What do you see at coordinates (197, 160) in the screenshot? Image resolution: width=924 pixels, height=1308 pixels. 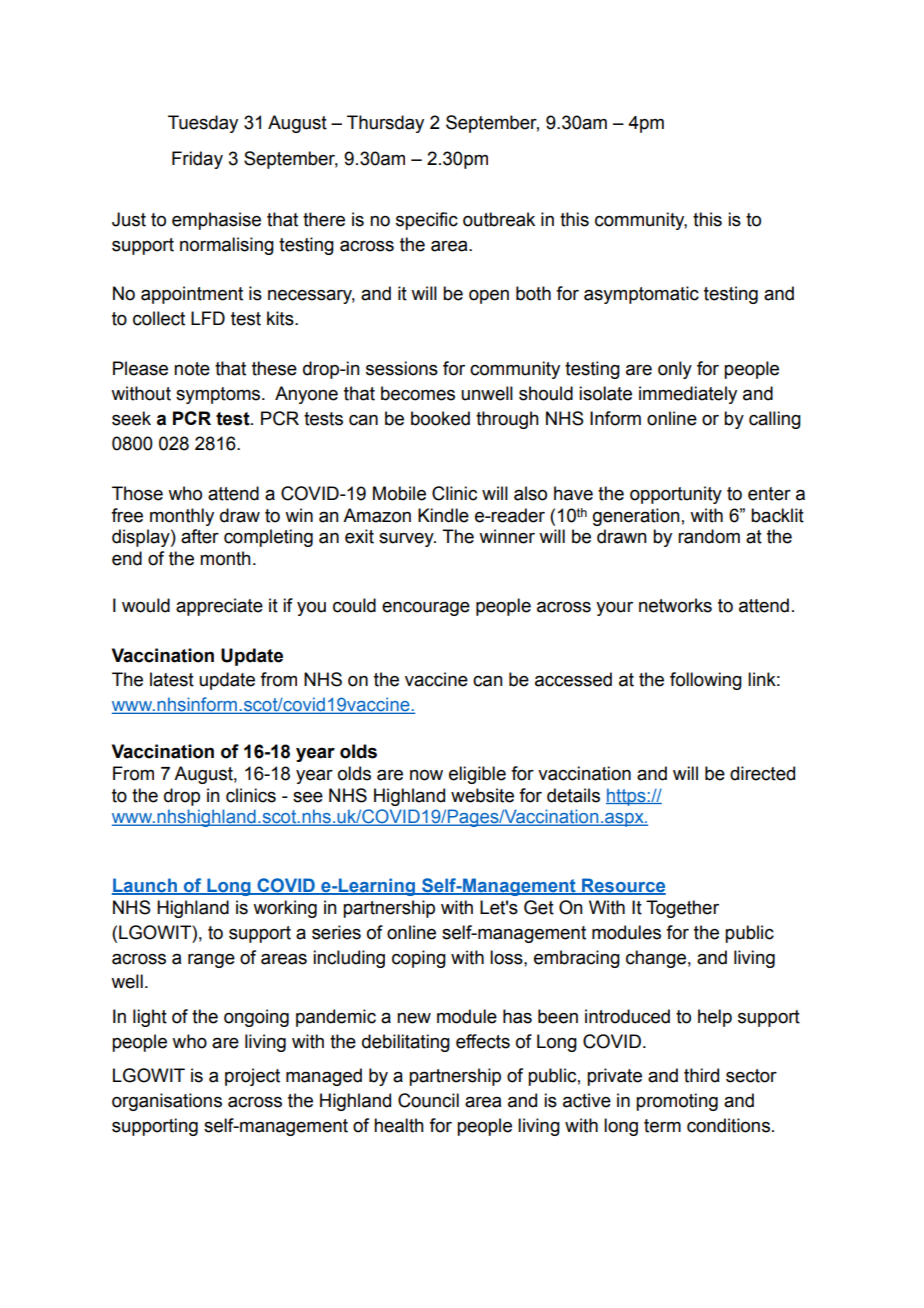 I see `Friday` at bounding box center [197, 160].
